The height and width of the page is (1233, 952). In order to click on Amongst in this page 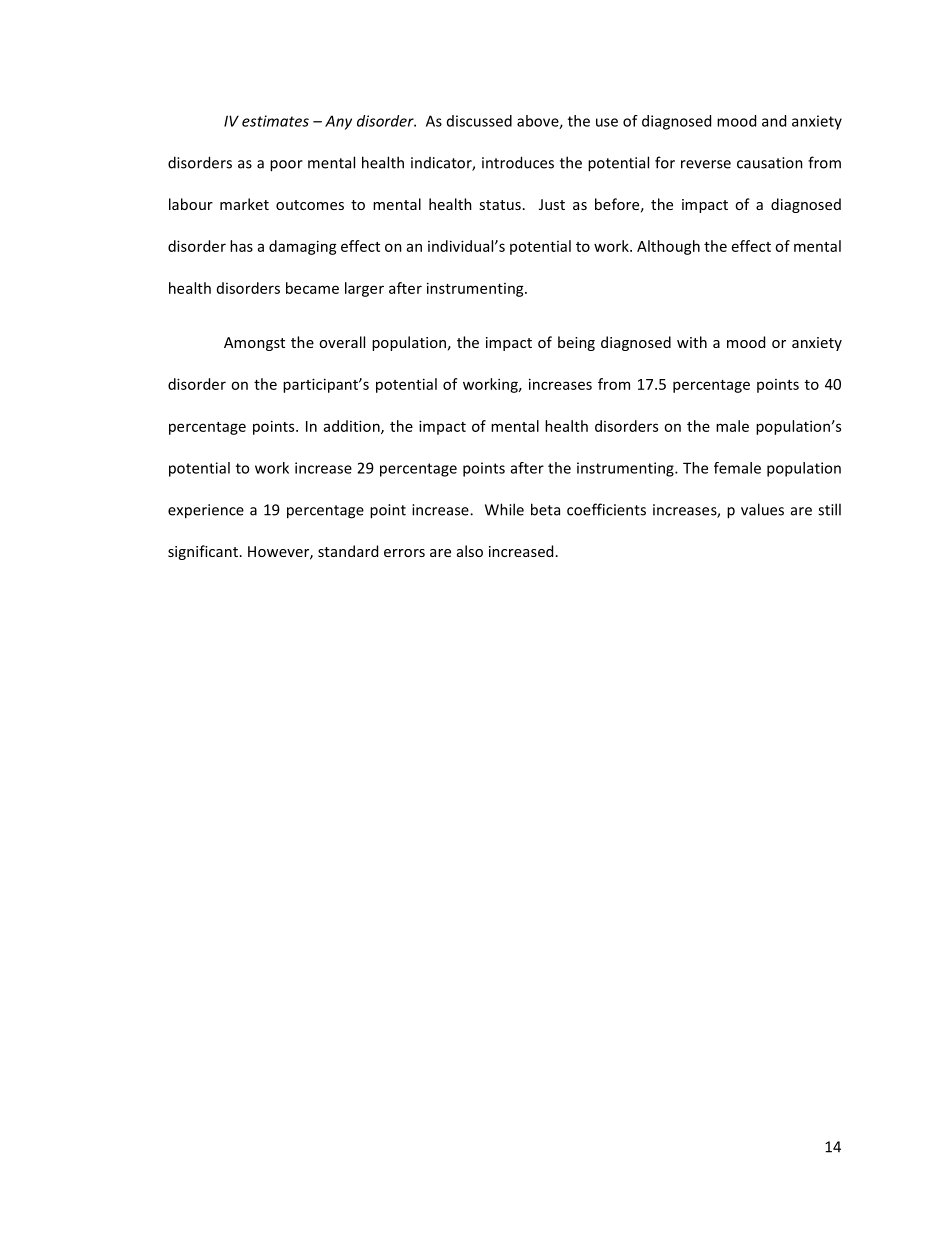, I will do `click(254, 344)`.
